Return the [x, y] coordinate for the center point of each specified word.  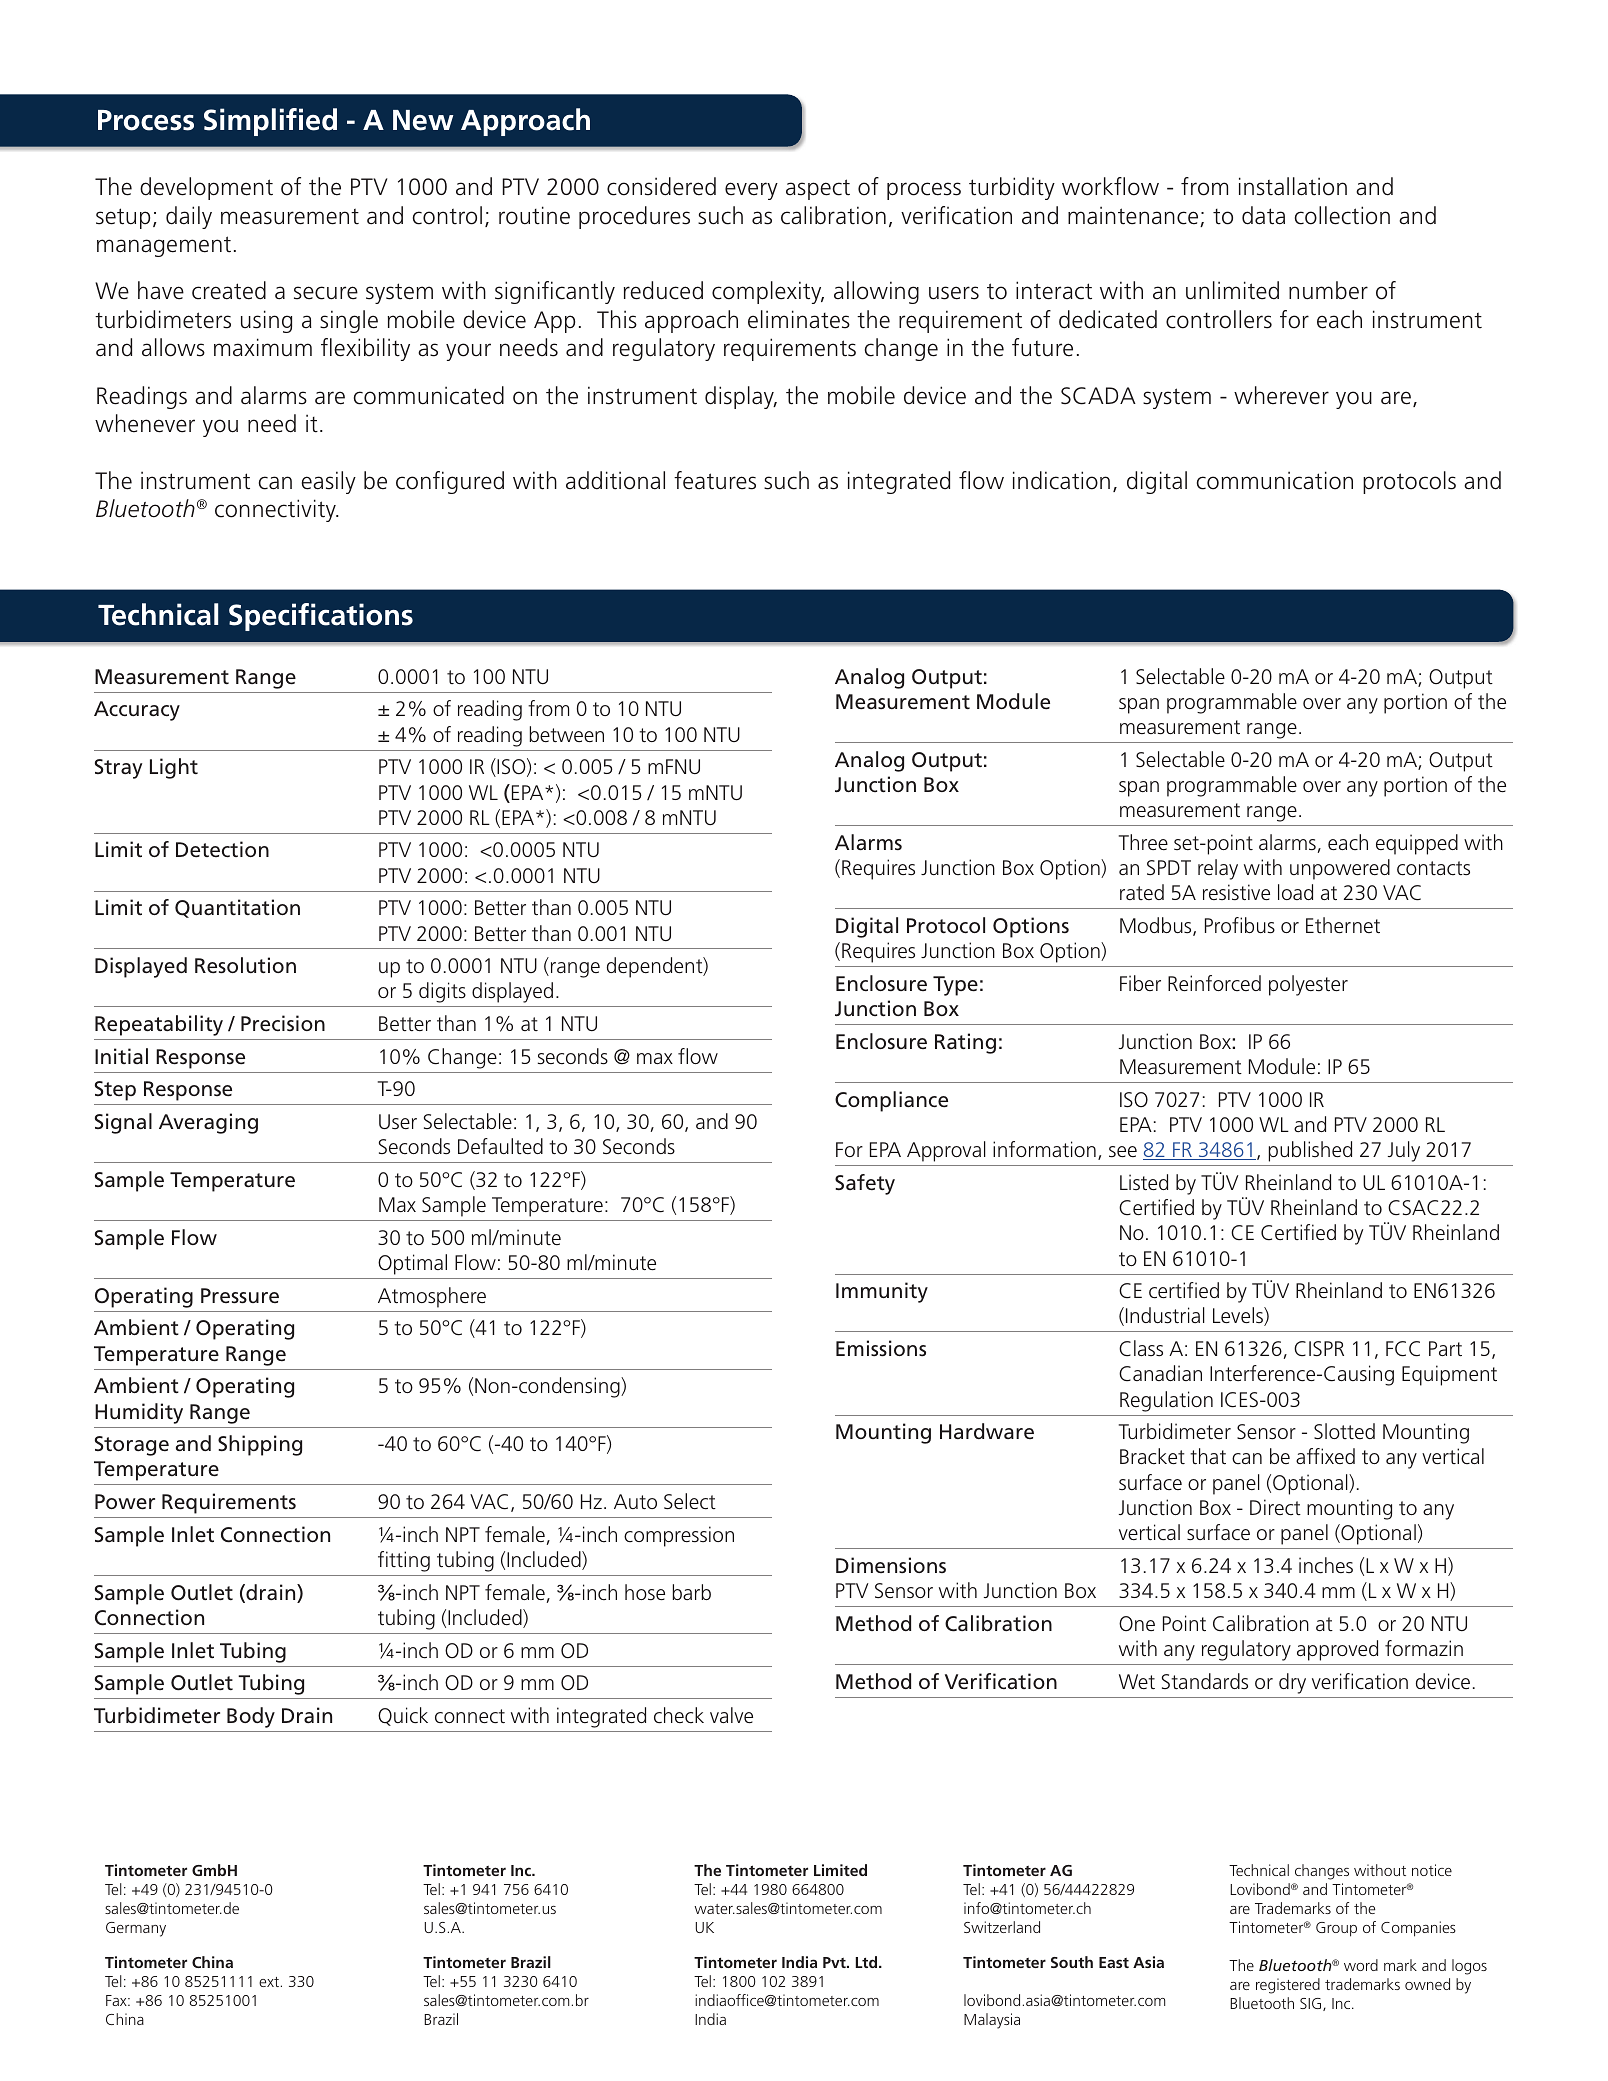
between [567, 734]
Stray [118, 769]
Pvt [835, 1962]
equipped [1417, 844]
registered [1288, 1986]
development [206, 188]
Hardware [987, 1431]
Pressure [240, 1296]
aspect [818, 189]
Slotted [1344, 1431]
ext [269, 1982]
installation [1293, 186]
